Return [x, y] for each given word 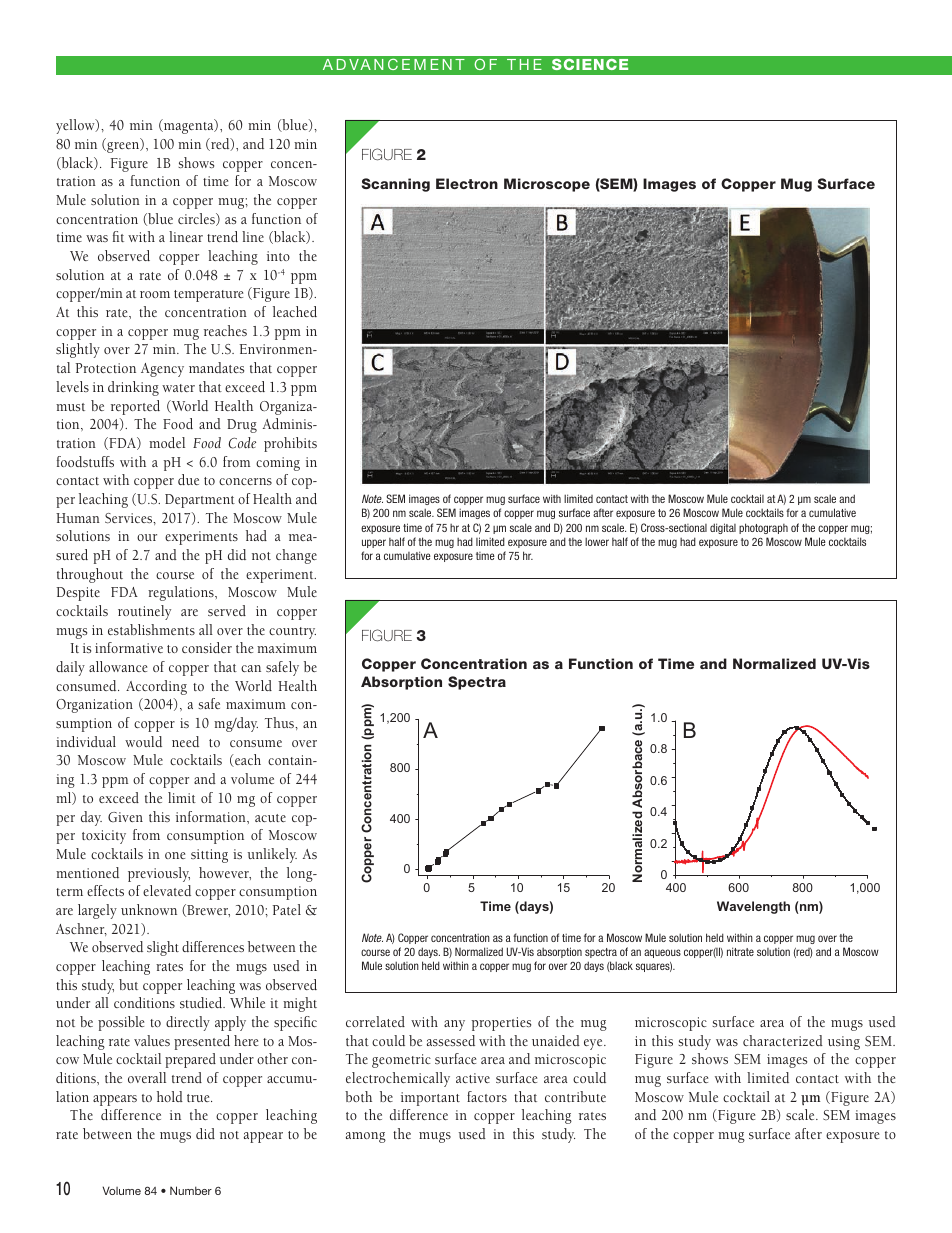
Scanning [396, 185]
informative [129, 647]
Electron [467, 183]
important [430, 1099]
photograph [763, 528]
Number [191, 1190]
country [292, 633]
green [123, 147]
